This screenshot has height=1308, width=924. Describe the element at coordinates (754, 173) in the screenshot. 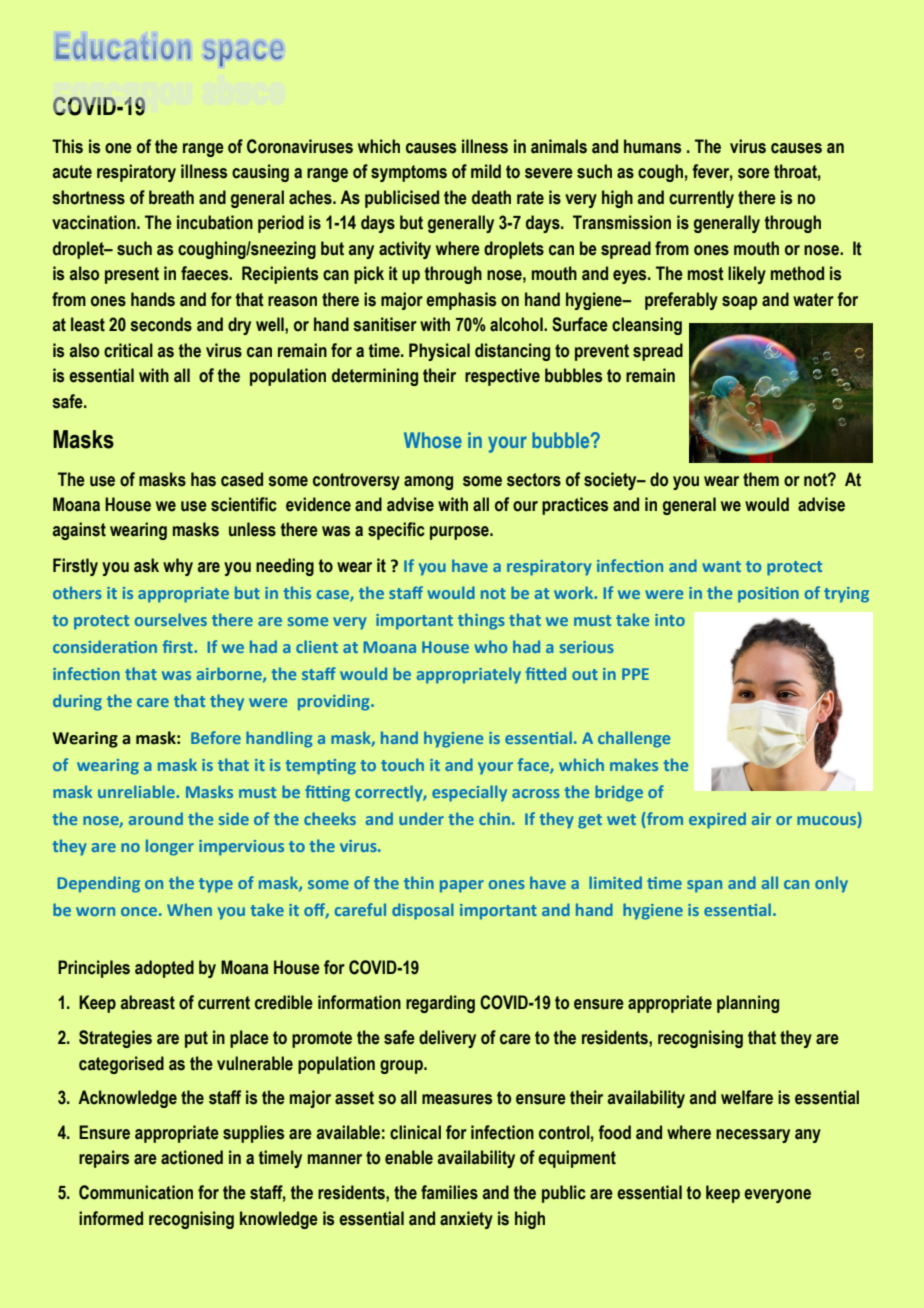

I see `sore` at that location.
